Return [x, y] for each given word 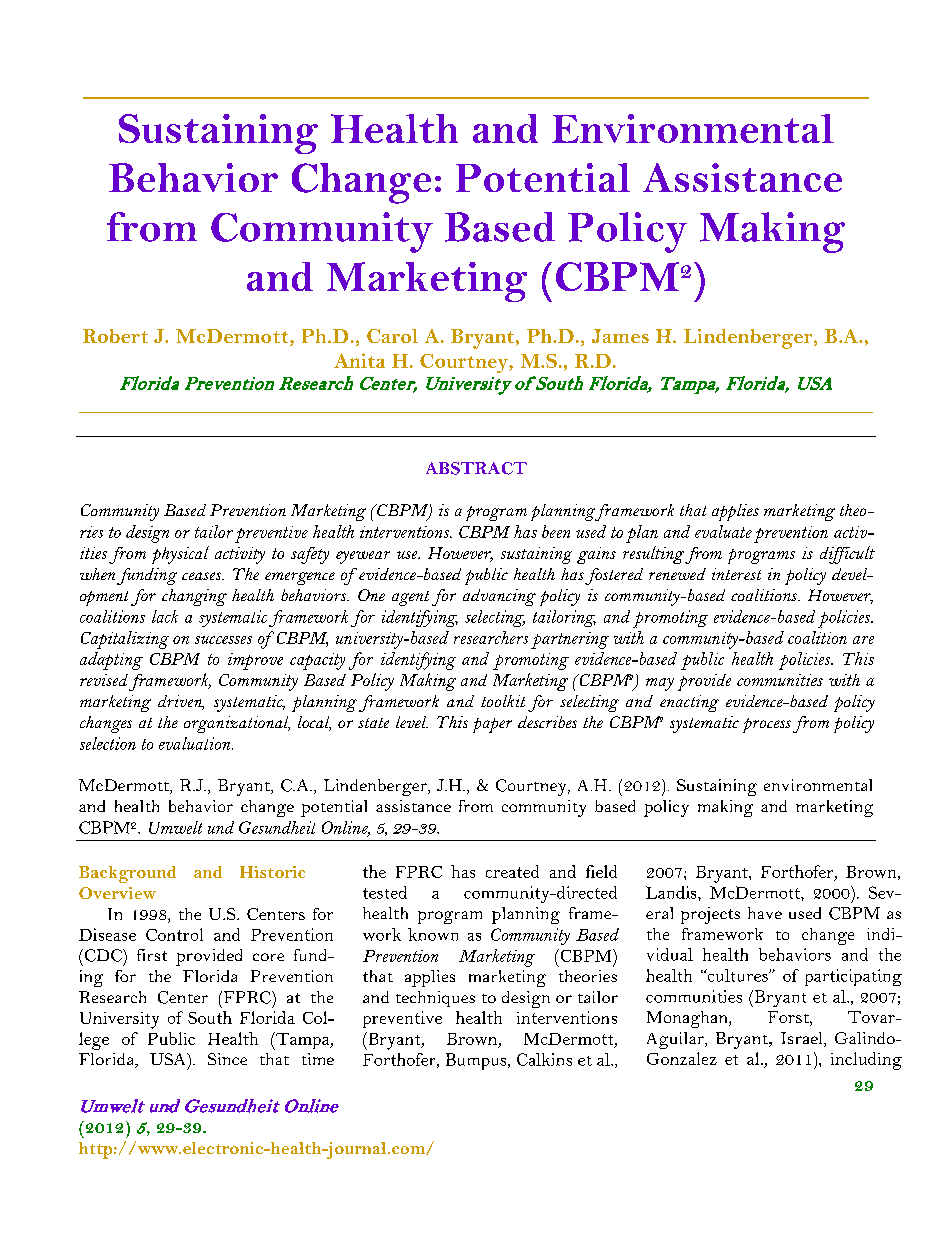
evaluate [723, 531]
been [556, 531]
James [620, 336]
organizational [237, 724]
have [765, 913]
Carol [392, 336]
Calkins [544, 1059]
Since [227, 1059]
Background [127, 874]
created [512, 871]
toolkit [503, 701]
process [767, 725]
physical [180, 555]
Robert [115, 336]
